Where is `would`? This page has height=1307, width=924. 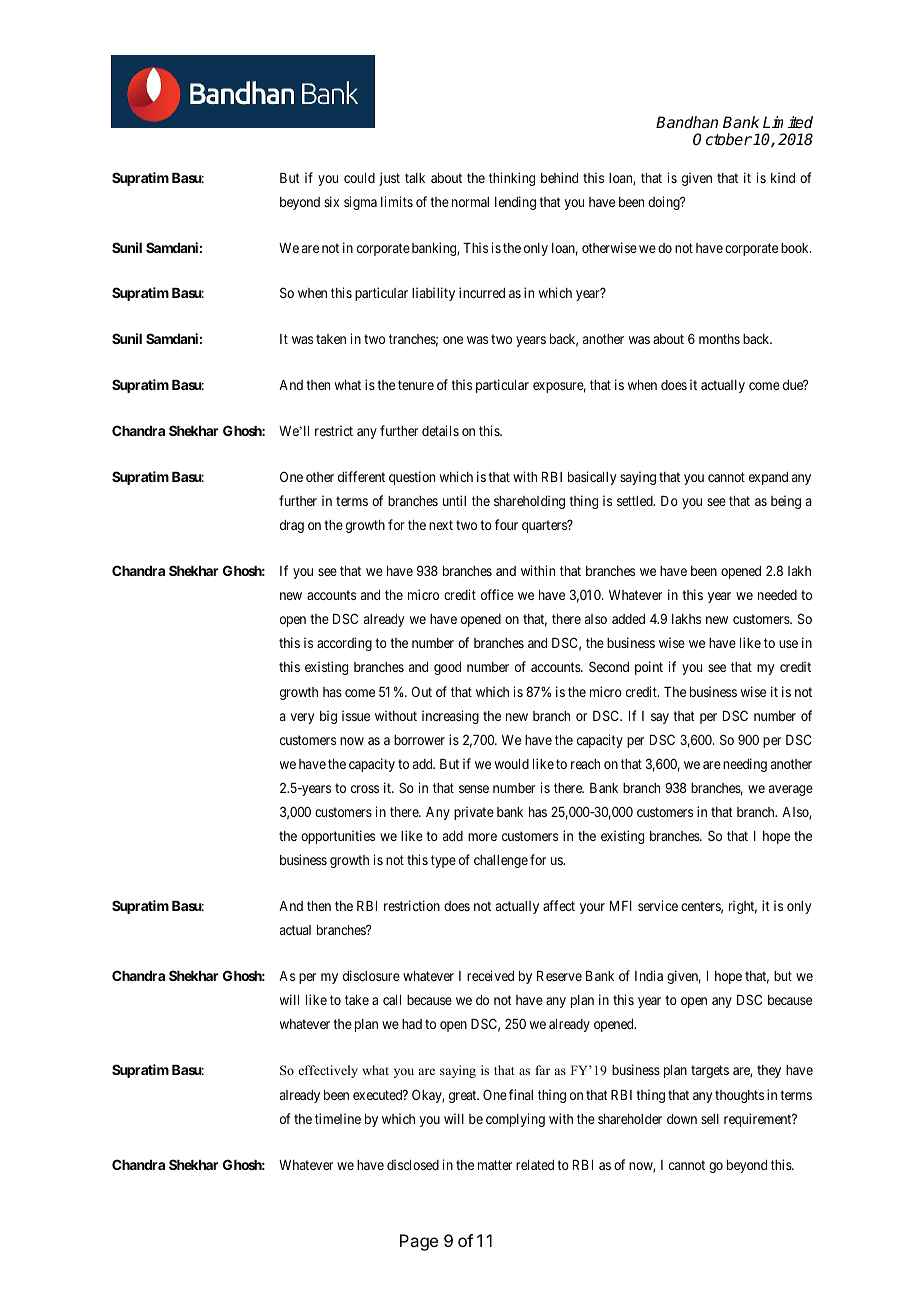
would is located at coordinates (512, 764).
